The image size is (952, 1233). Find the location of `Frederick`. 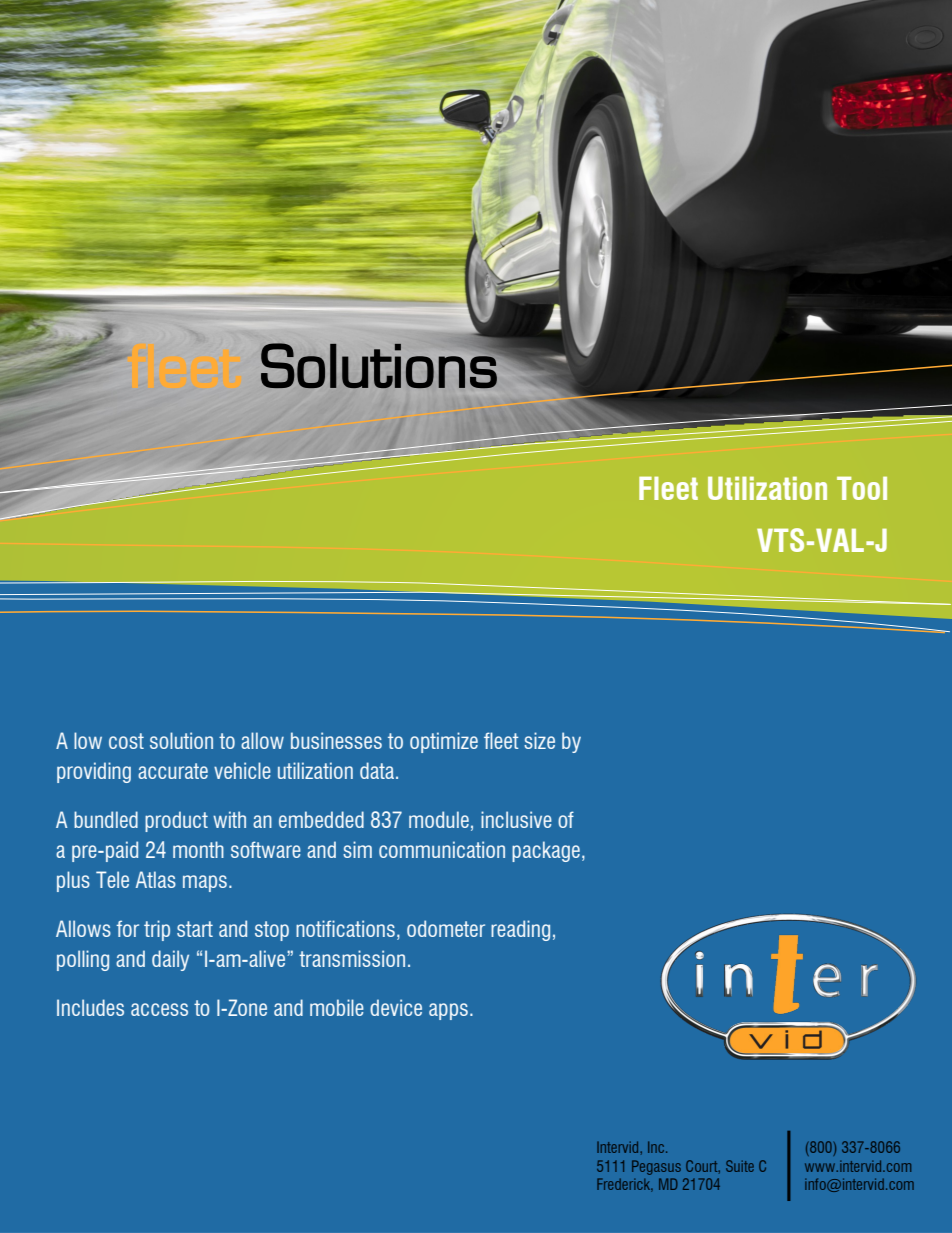

Frederick is located at coordinates (625, 1185).
